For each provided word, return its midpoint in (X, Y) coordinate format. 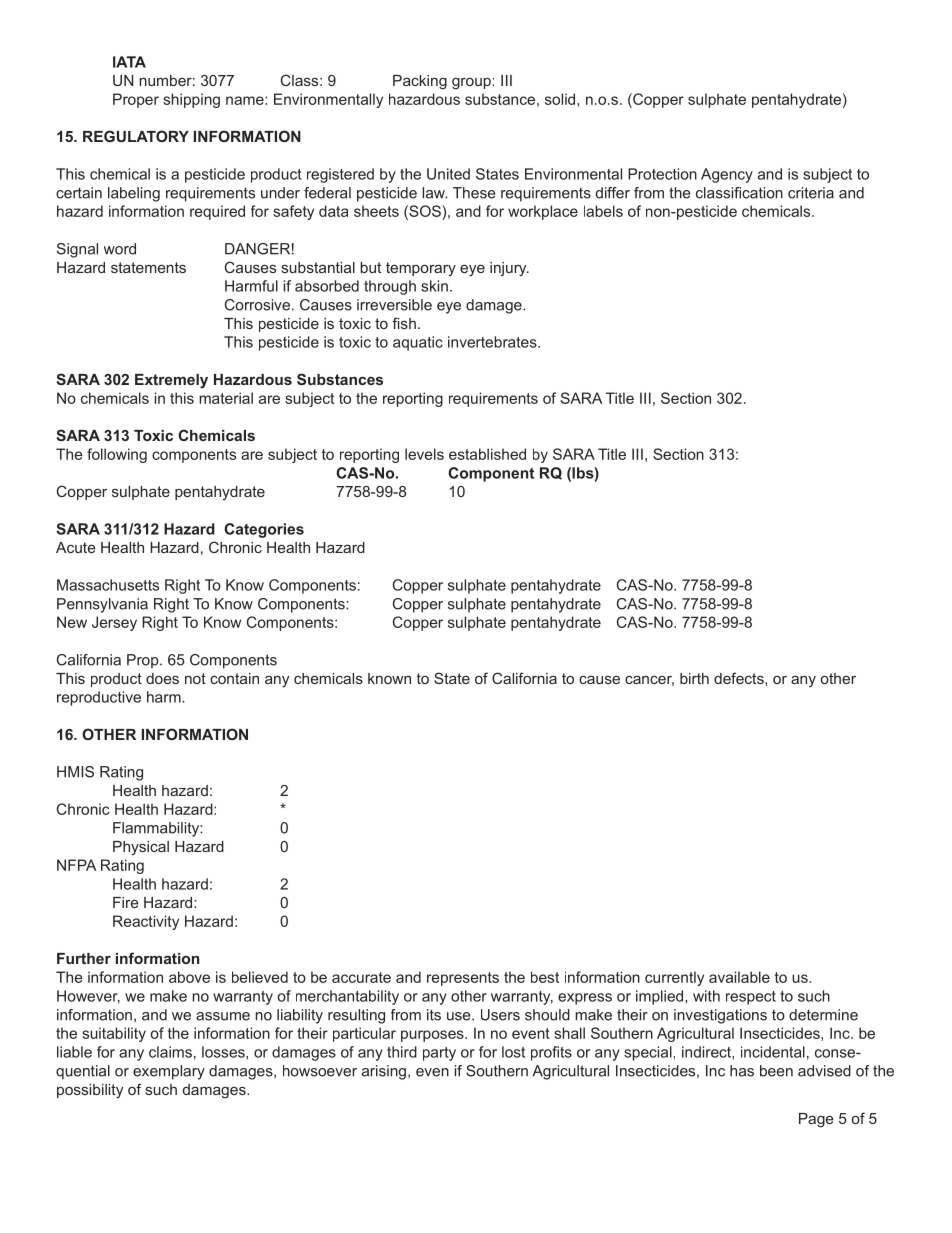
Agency (727, 175)
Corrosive (257, 305)
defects (740, 678)
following (117, 455)
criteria (811, 193)
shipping (191, 100)
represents (463, 979)
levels (424, 454)
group (471, 84)
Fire (126, 902)
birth (694, 678)
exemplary (169, 1072)
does (162, 678)
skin (434, 286)
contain (234, 678)
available (739, 977)
